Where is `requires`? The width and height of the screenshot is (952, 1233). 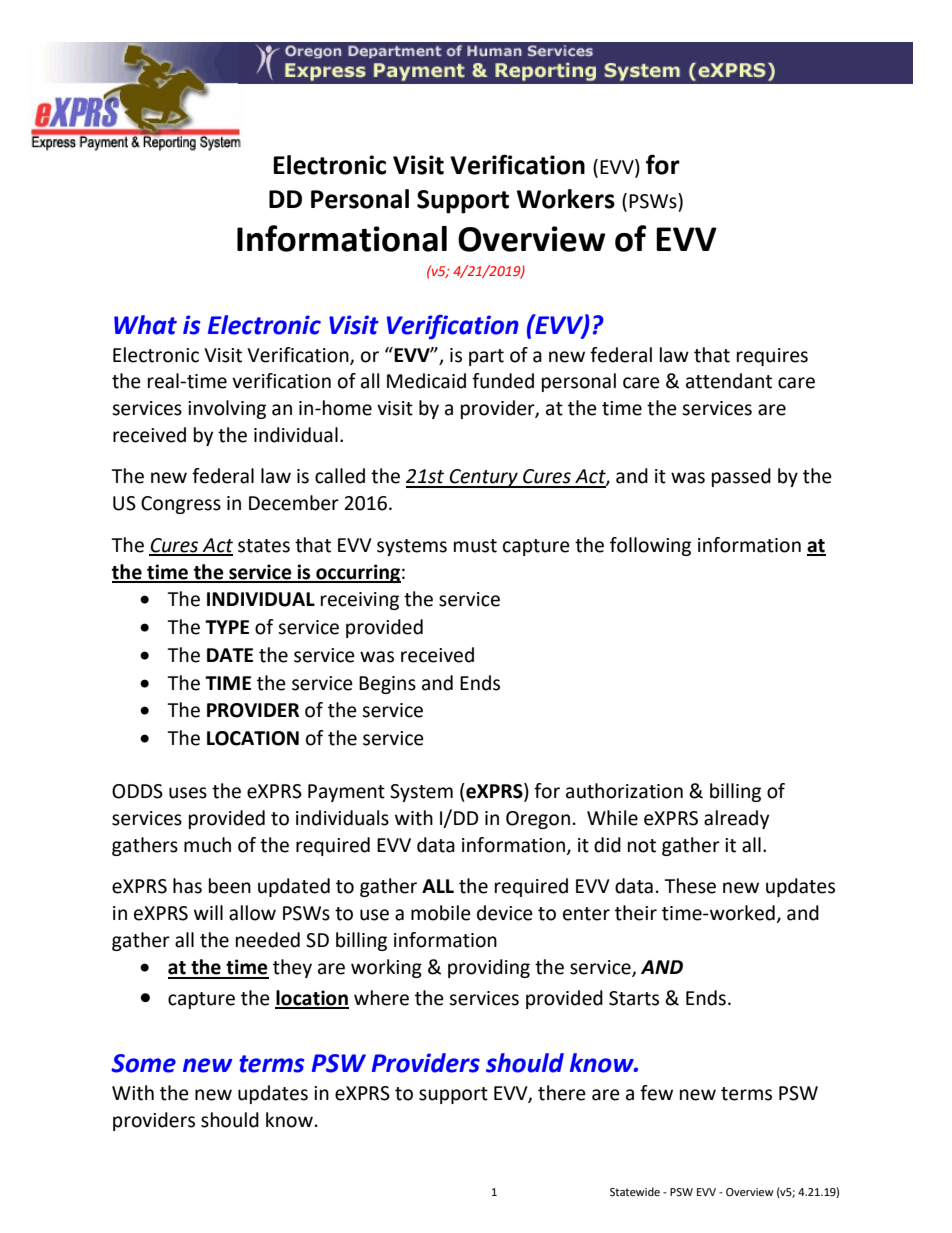
requires is located at coordinates (772, 357).
